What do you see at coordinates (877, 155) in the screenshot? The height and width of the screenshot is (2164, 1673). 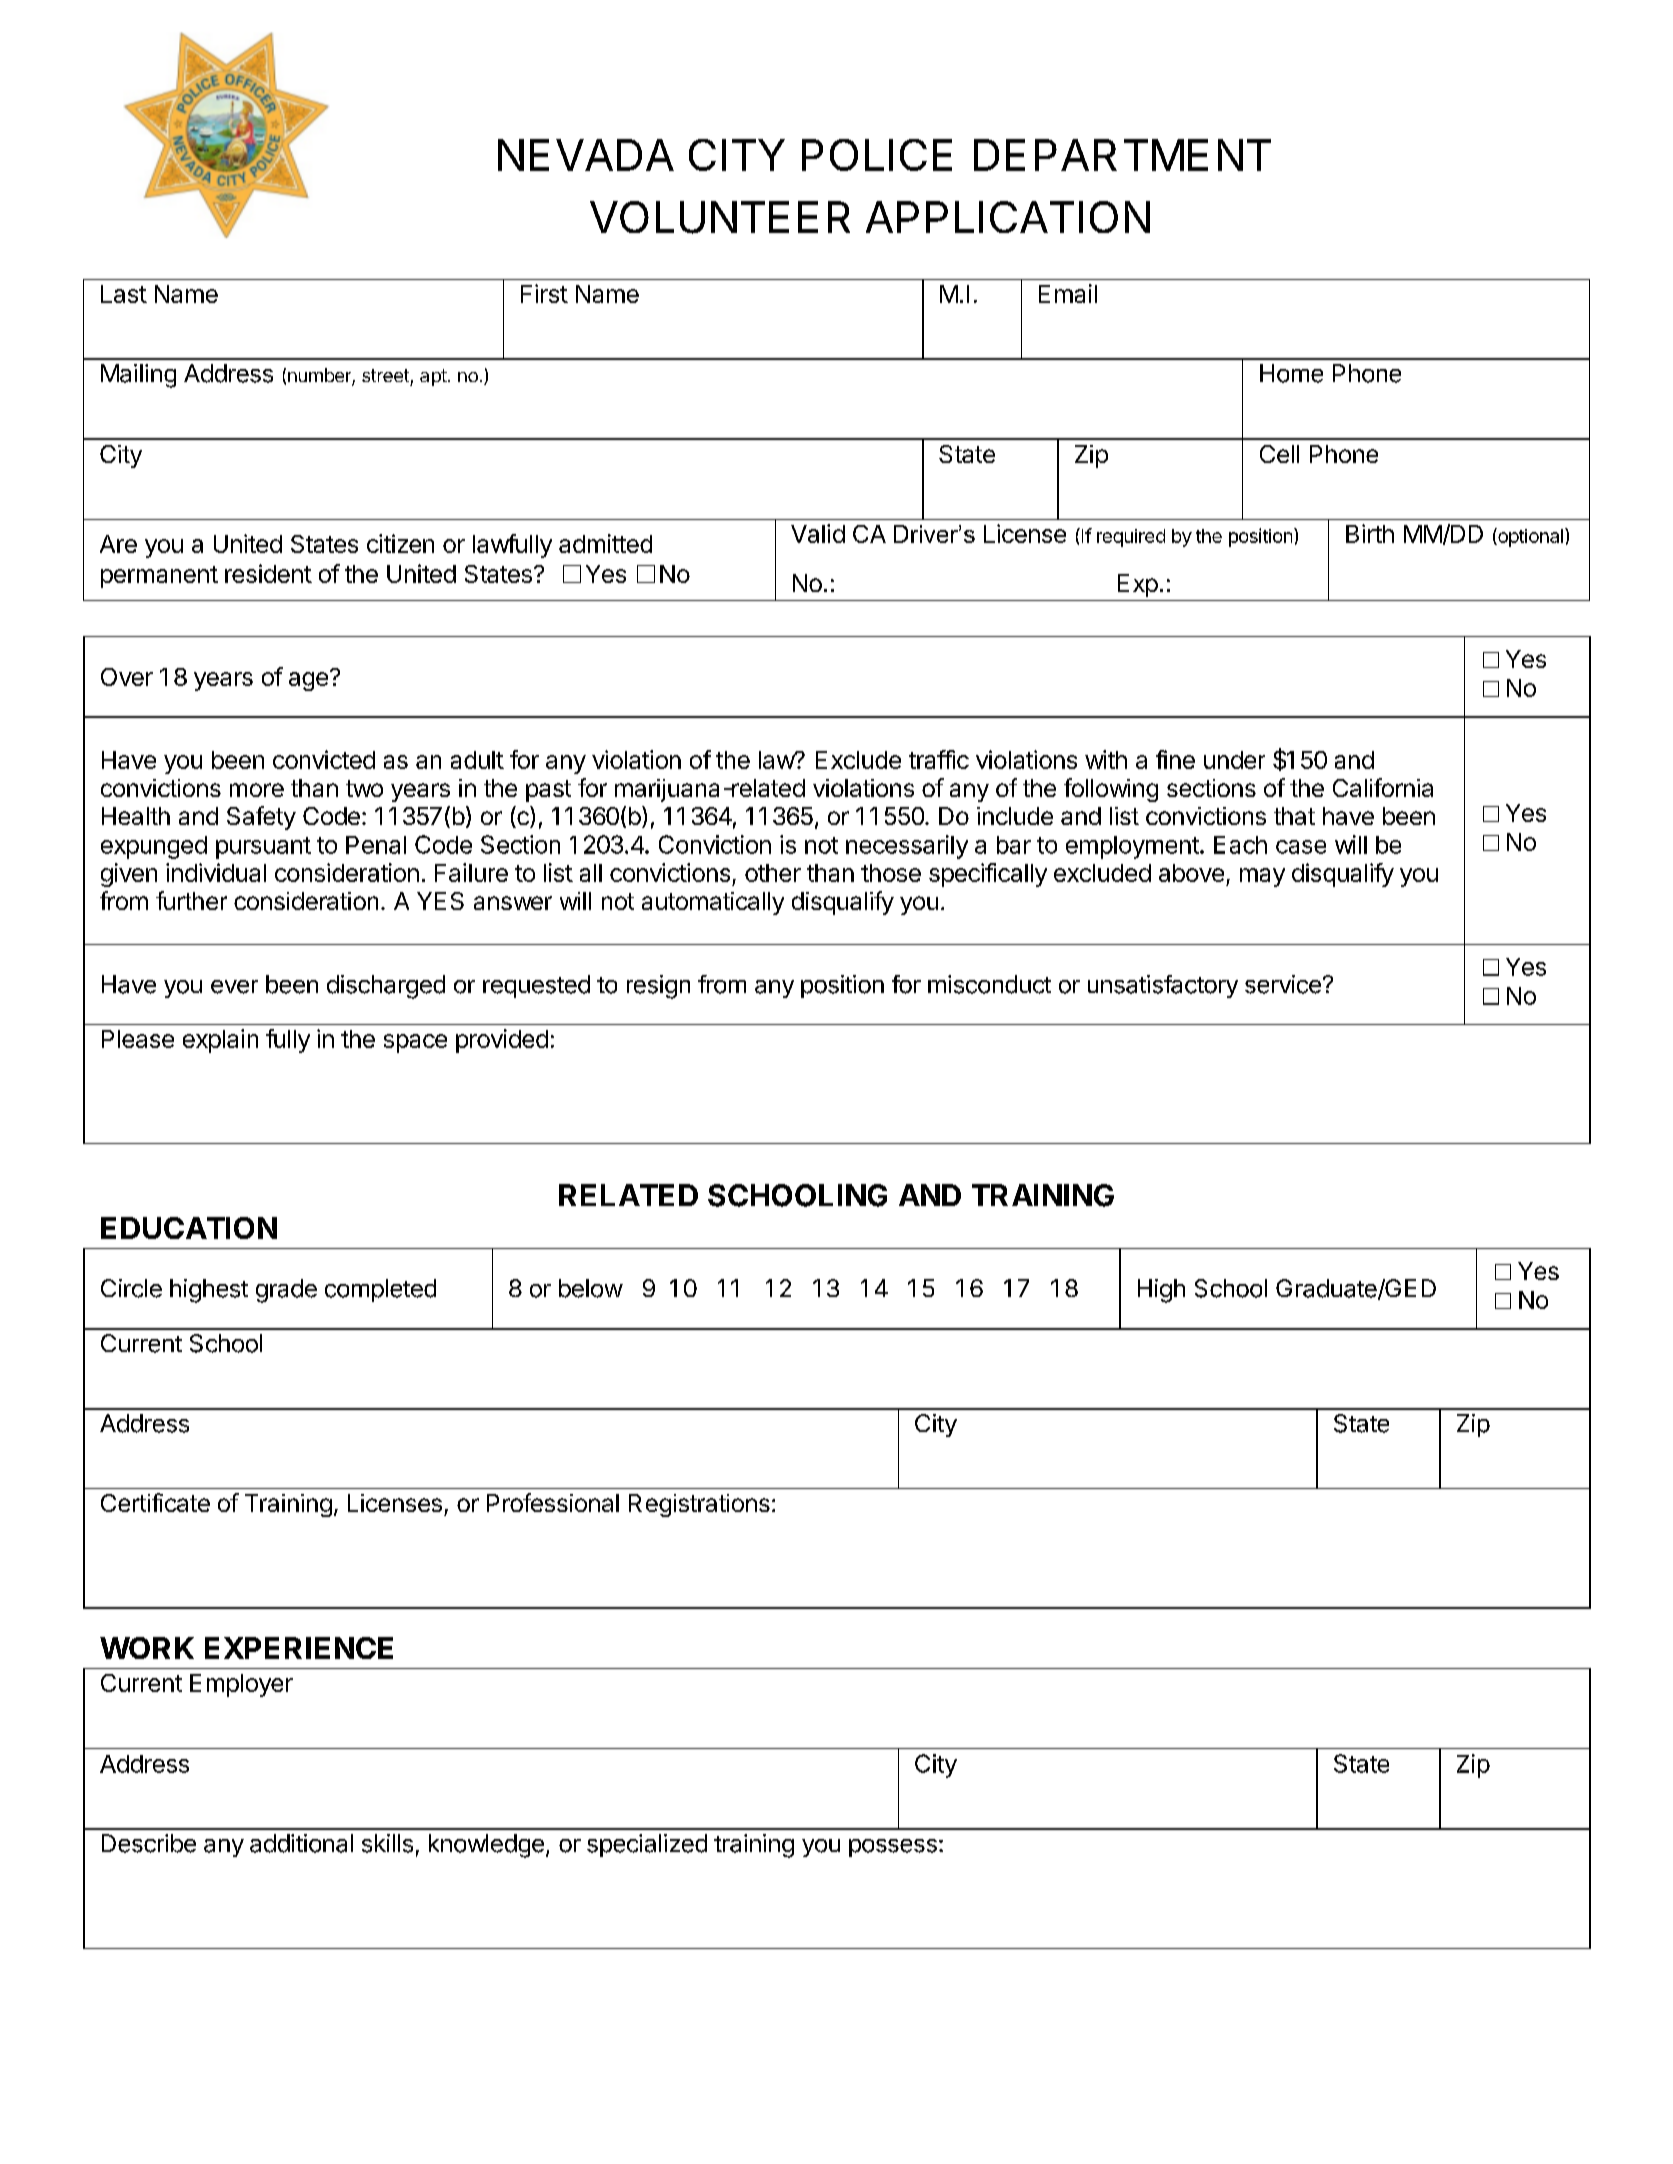 I see `POLICE` at bounding box center [877, 155].
